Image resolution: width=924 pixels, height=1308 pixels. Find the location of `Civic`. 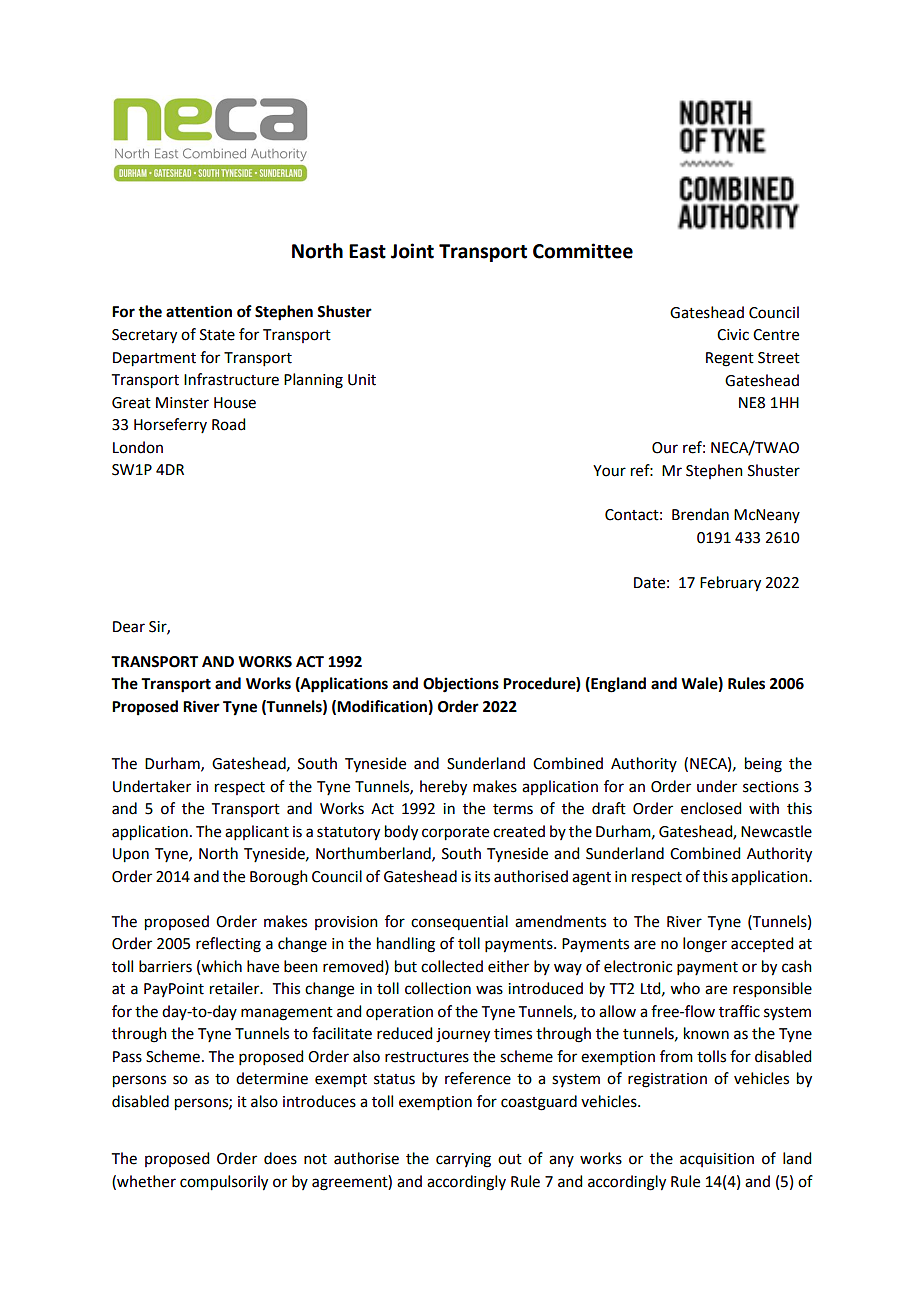

Civic is located at coordinates (733, 335).
